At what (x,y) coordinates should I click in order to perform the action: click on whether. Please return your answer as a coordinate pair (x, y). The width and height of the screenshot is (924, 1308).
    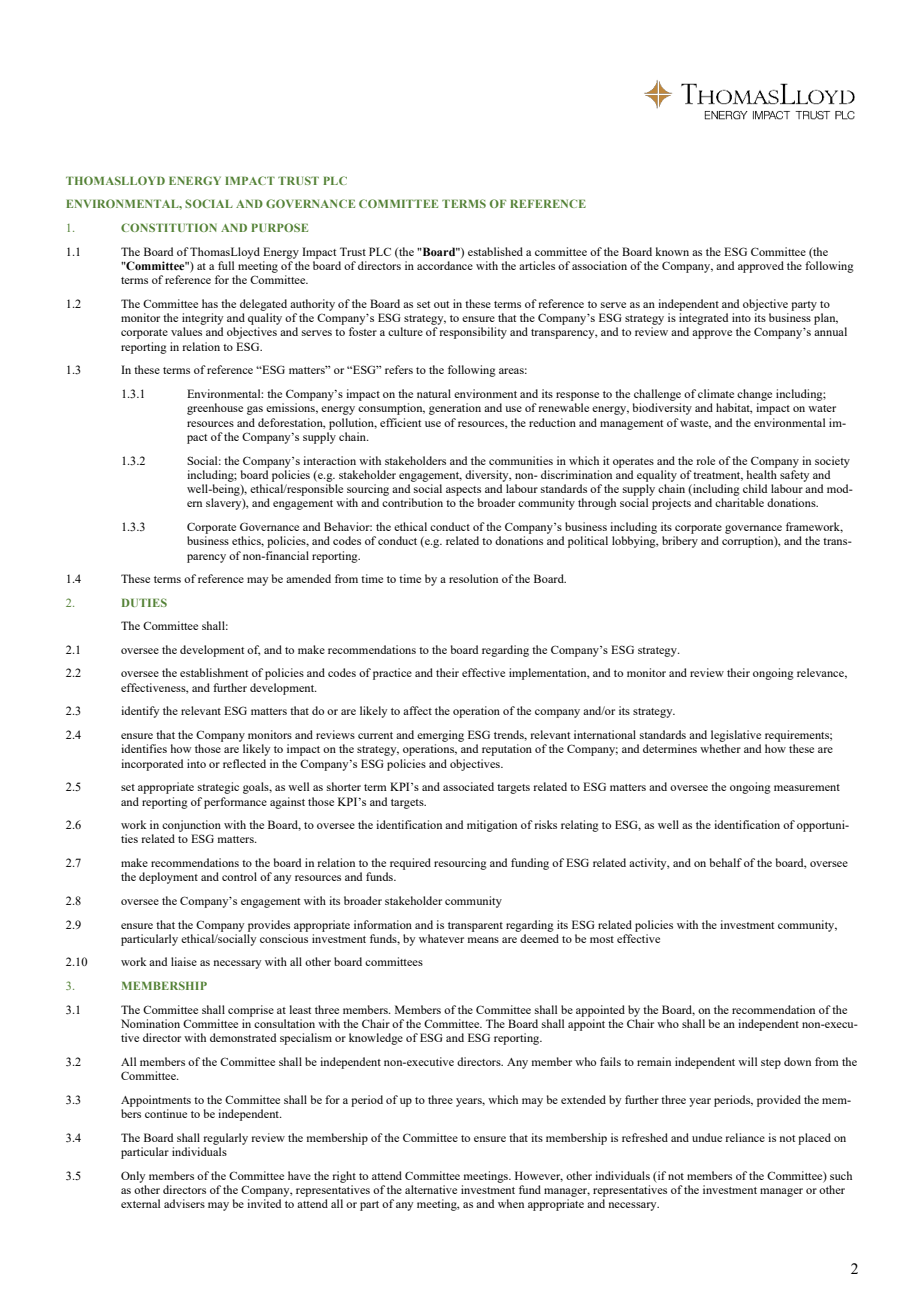
    Looking at the image, I should click on (720, 748).
